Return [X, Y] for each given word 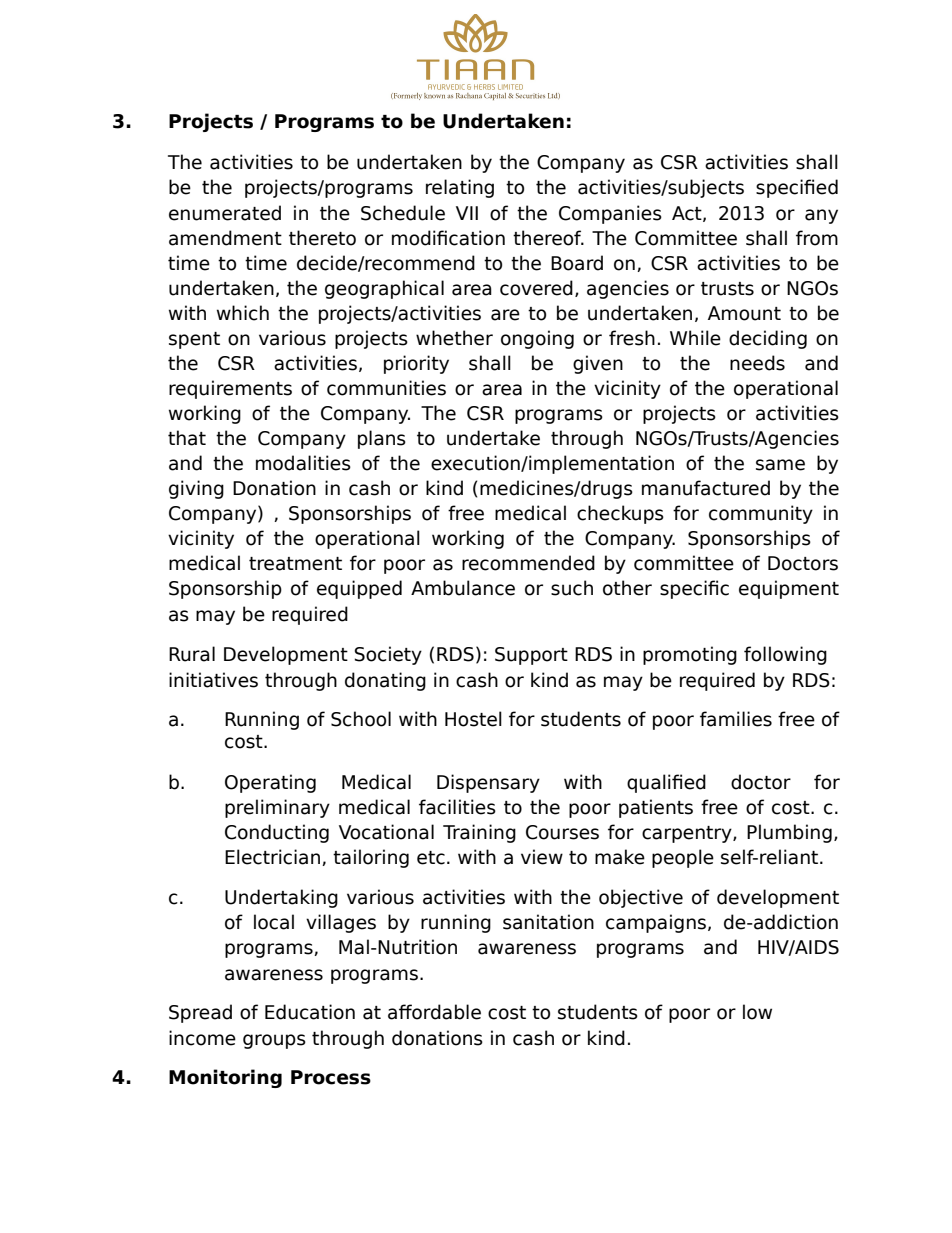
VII [467, 213]
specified [797, 188]
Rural [192, 654]
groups [274, 1041]
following [785, 655]
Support [531, 656]
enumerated [225, 213]
